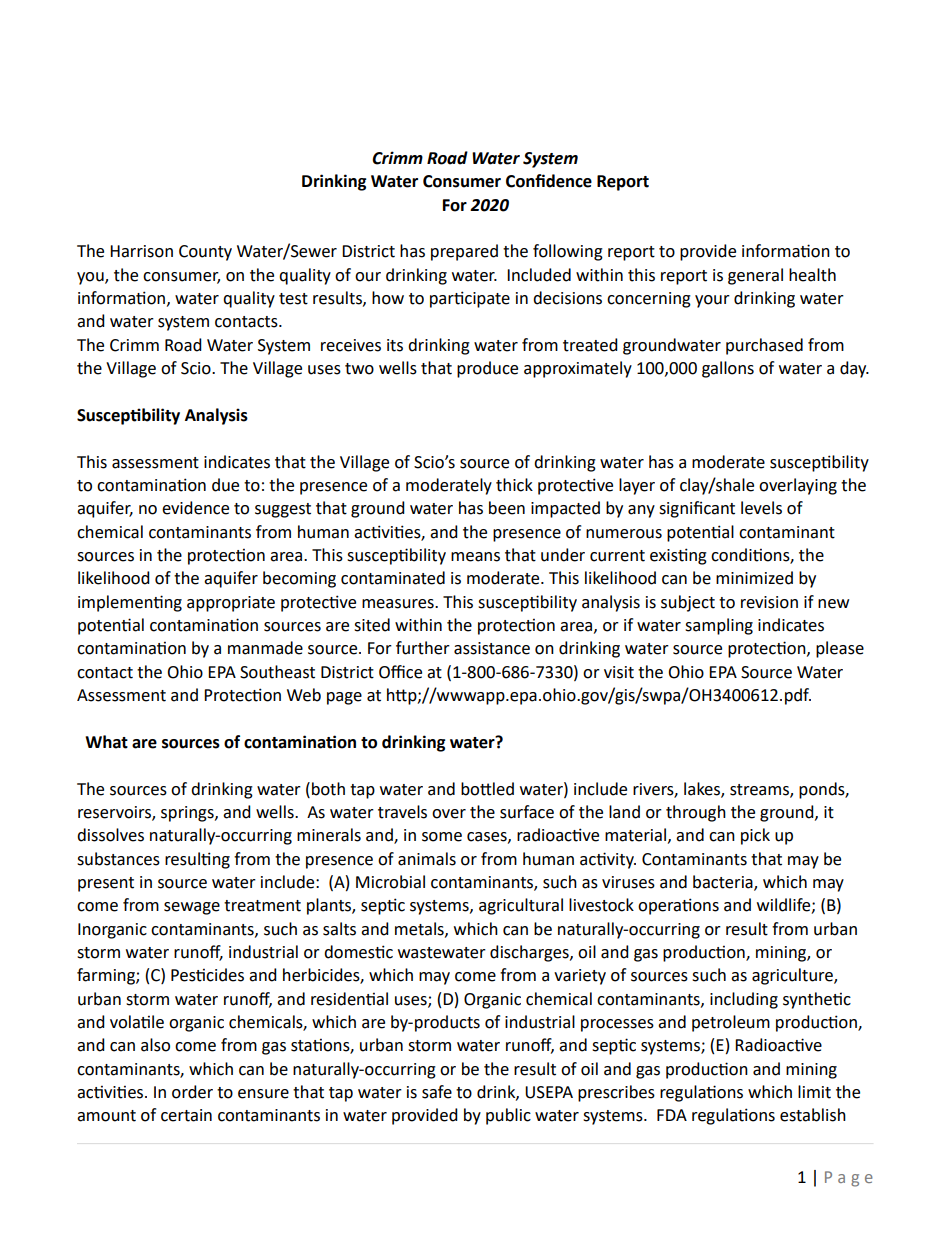 The image size is (952, 1233). I want to click on please, so click(840, 649).
